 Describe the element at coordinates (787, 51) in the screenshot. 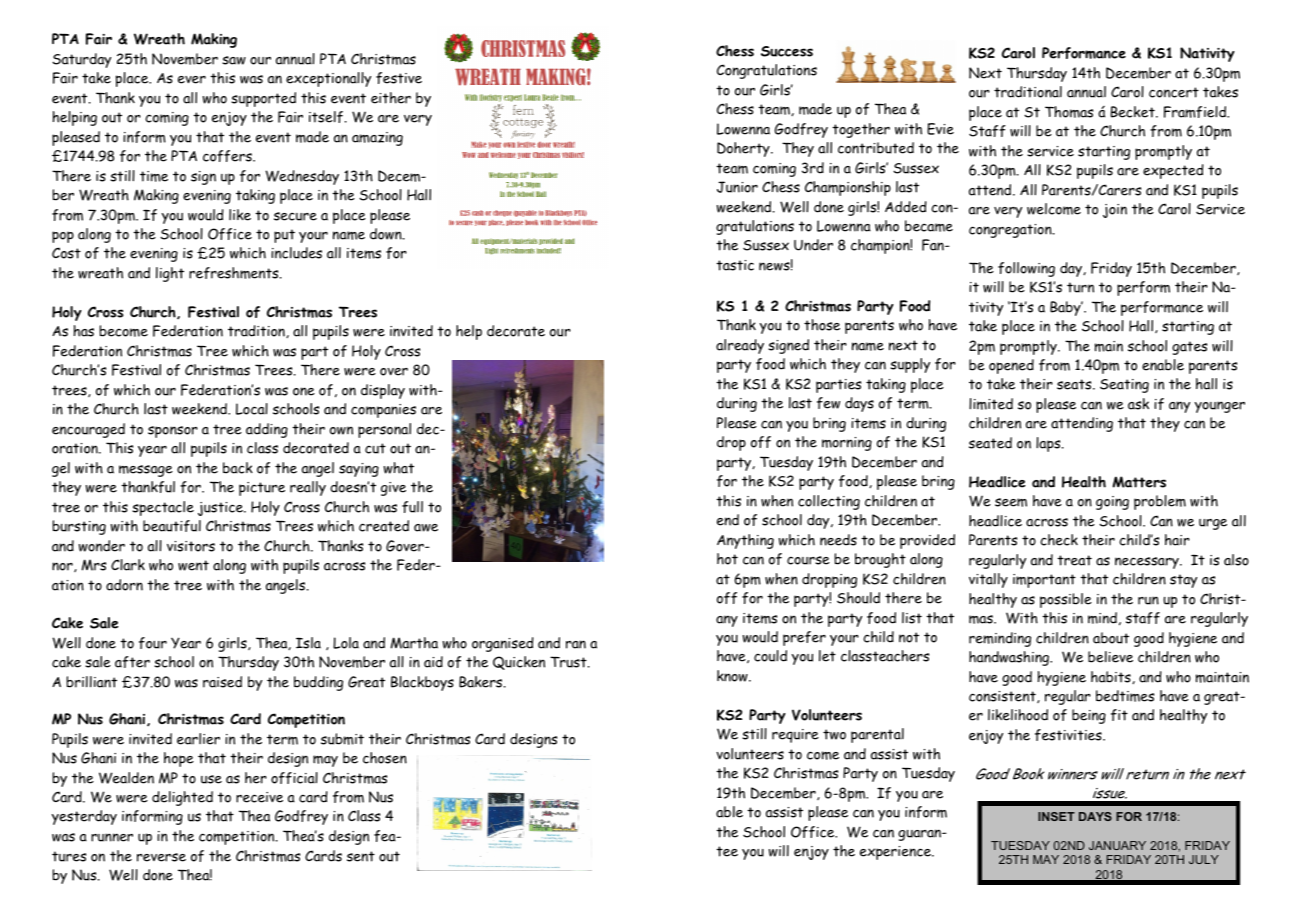

I see `Success` at that location.
